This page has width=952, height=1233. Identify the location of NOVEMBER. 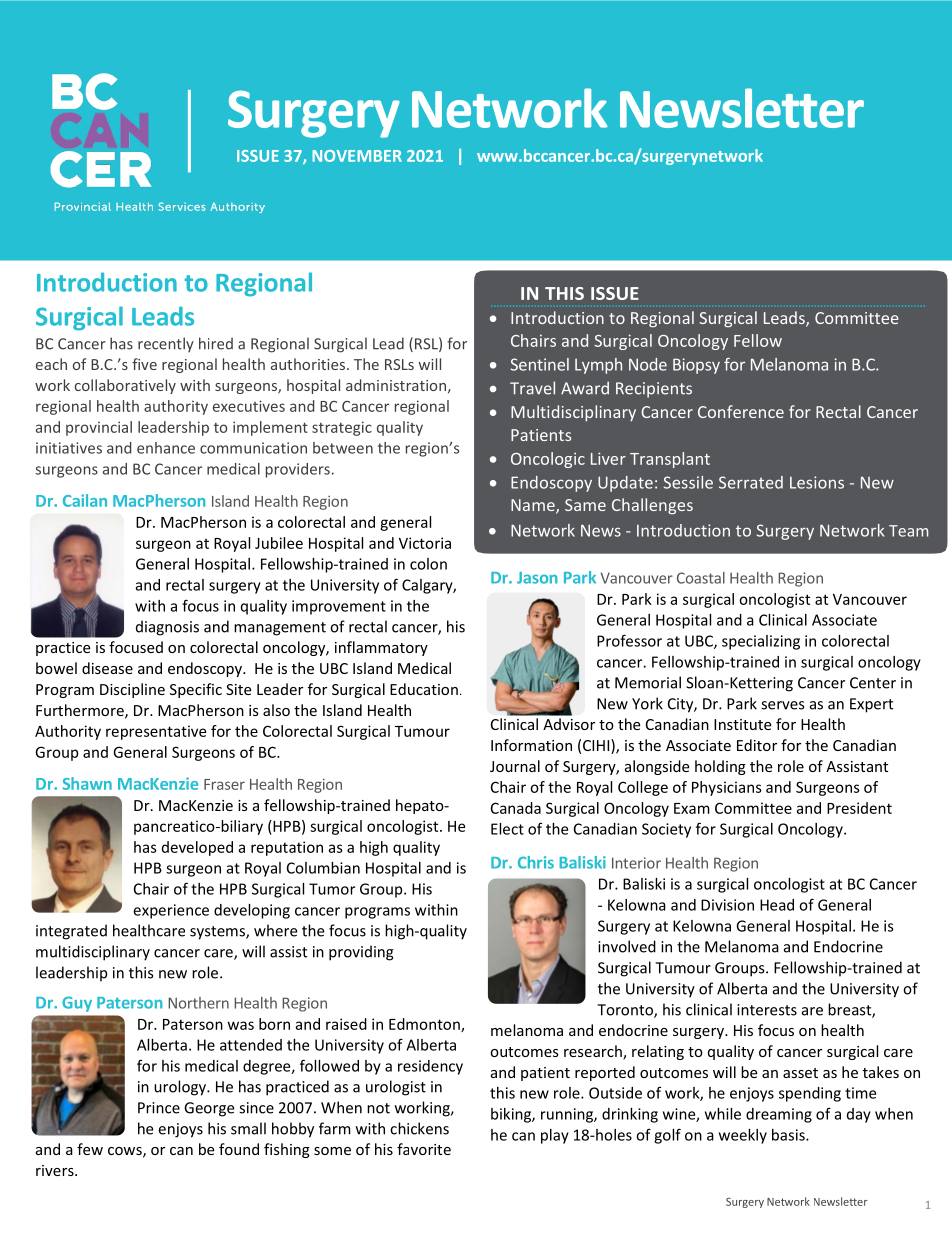
(357, 156).
